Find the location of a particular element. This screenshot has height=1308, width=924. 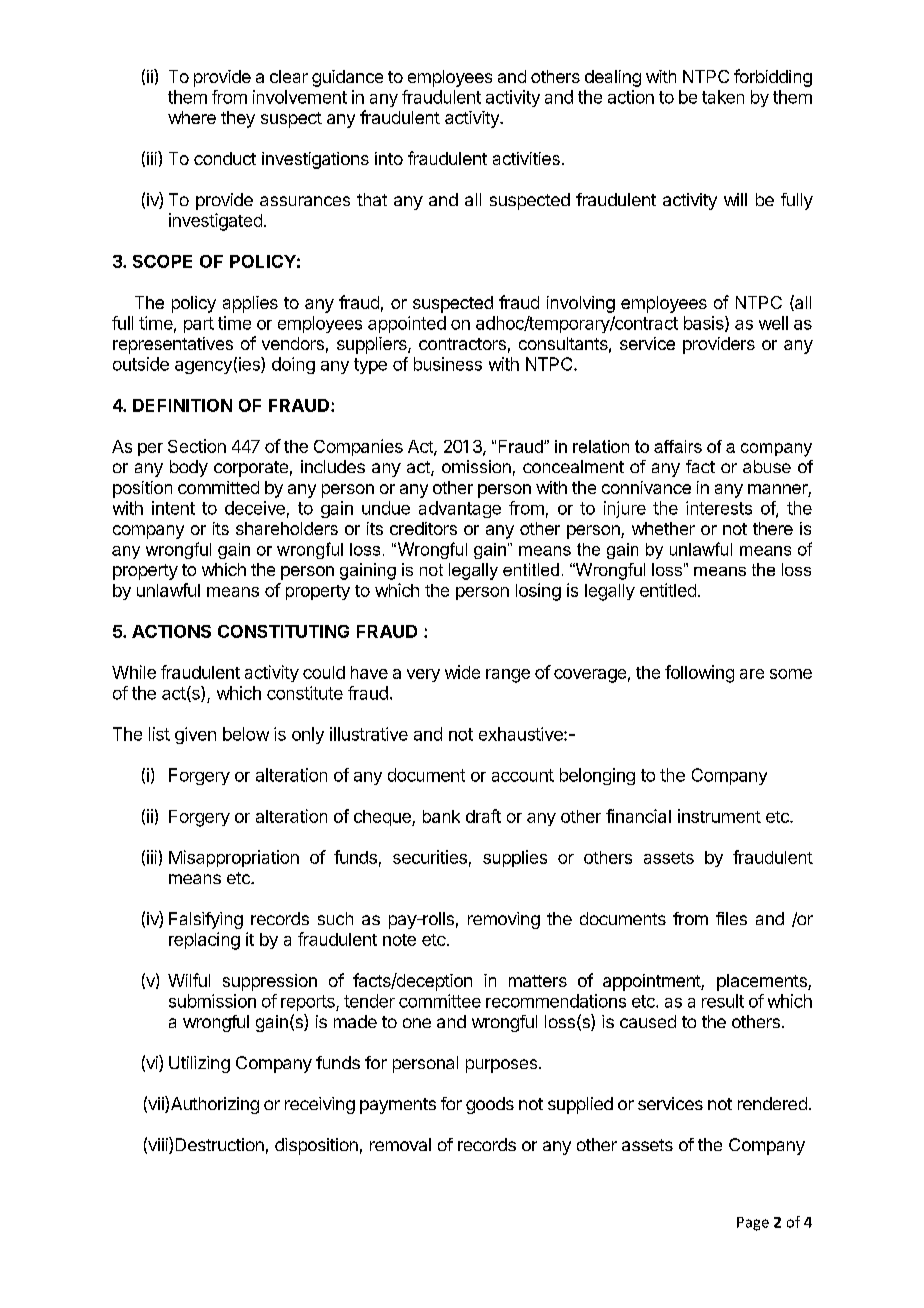

Utilizing is located at coordinates (199, 1064).
